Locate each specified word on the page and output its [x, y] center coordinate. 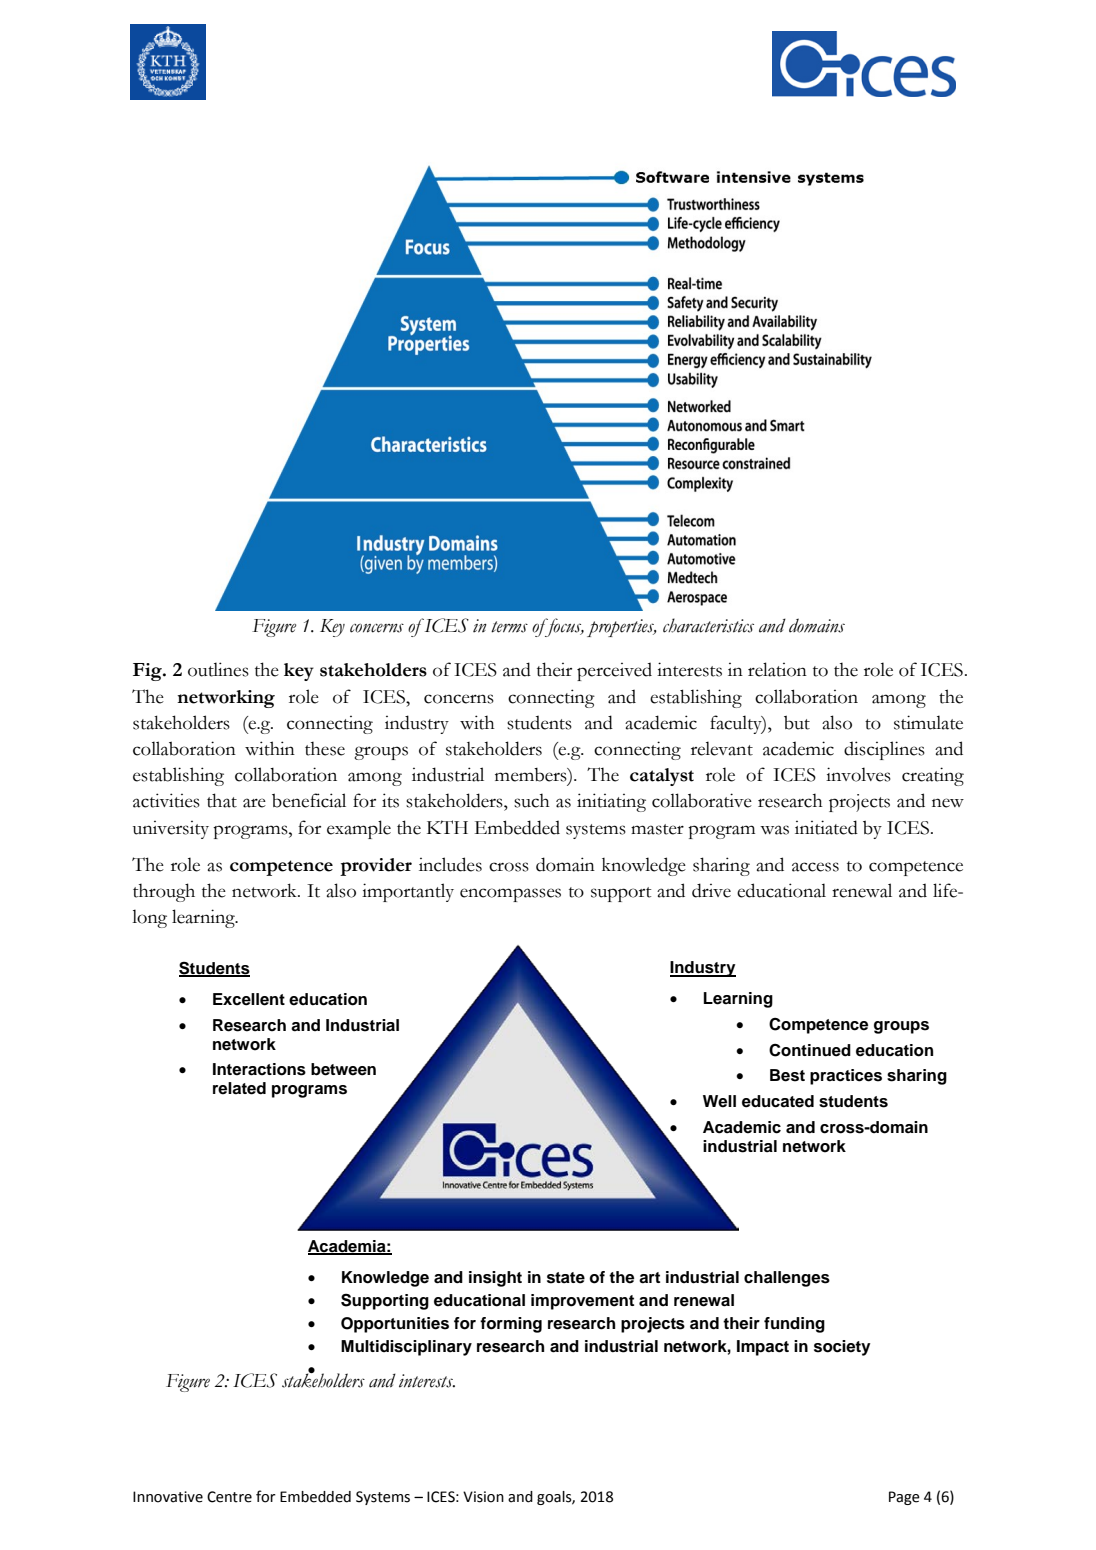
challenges [787, 1279]
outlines [218, 669]
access [815, 867]
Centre [229, 1497]
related [239, 1088]
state [566, 1278]
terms [509, 627]
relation [777, 669]
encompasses [510, 895]
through [164, 892]
